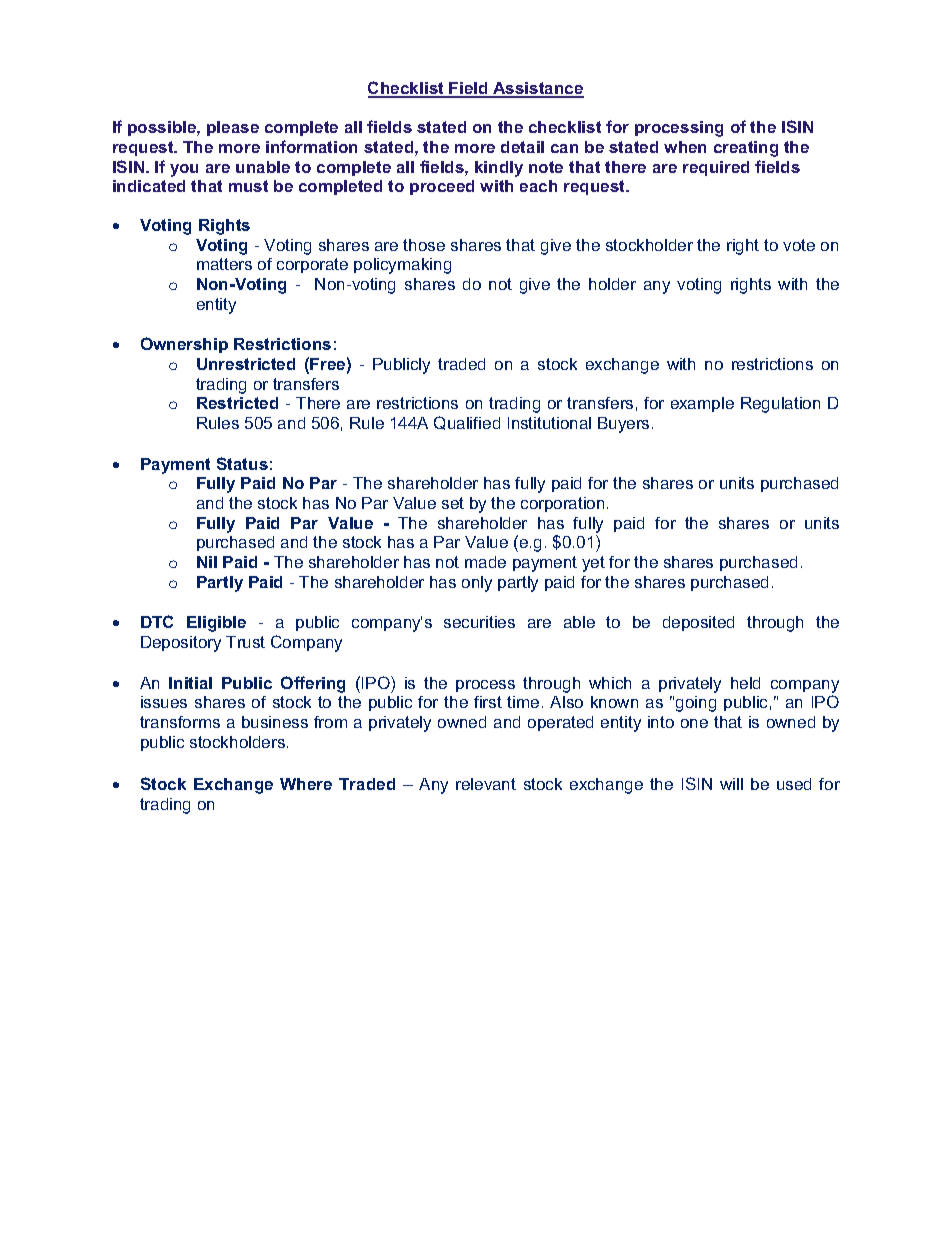  I want to click on Assistance, so click(537, 89).
